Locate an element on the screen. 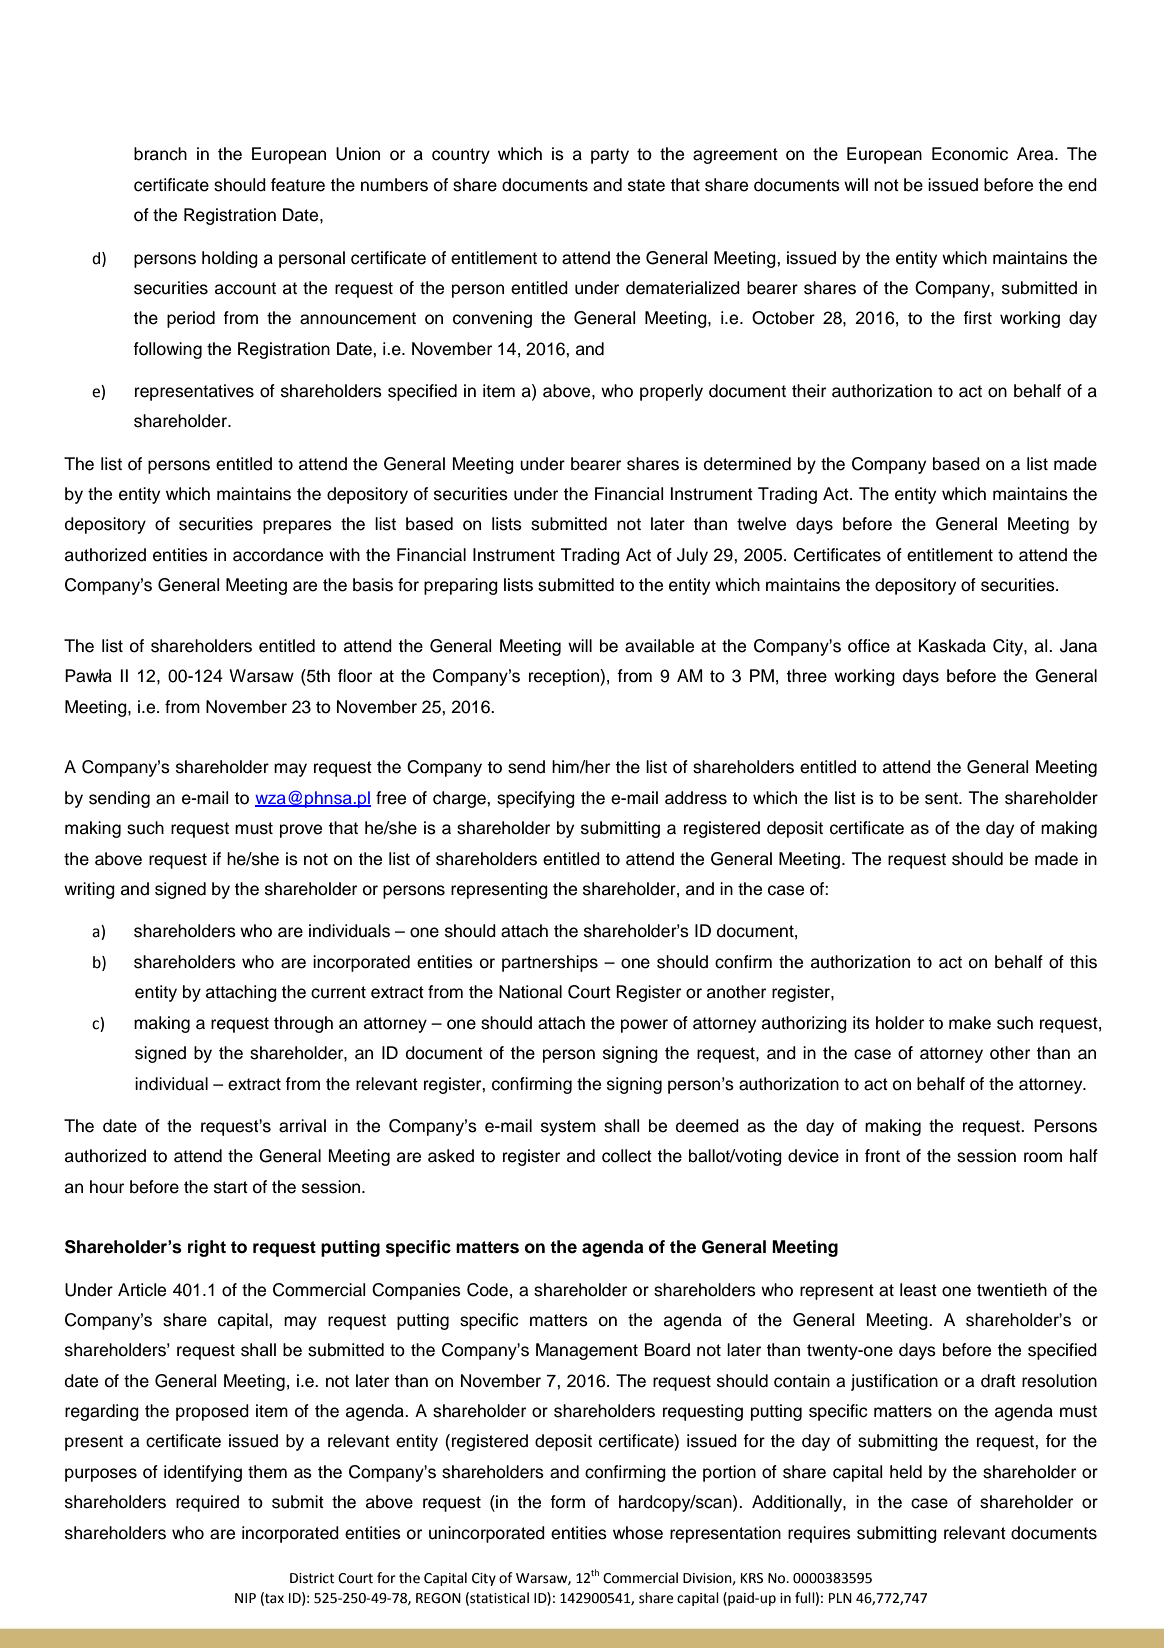 This screenshot has height=1648, width=1164. this is located at coordinates (1083, 962).
